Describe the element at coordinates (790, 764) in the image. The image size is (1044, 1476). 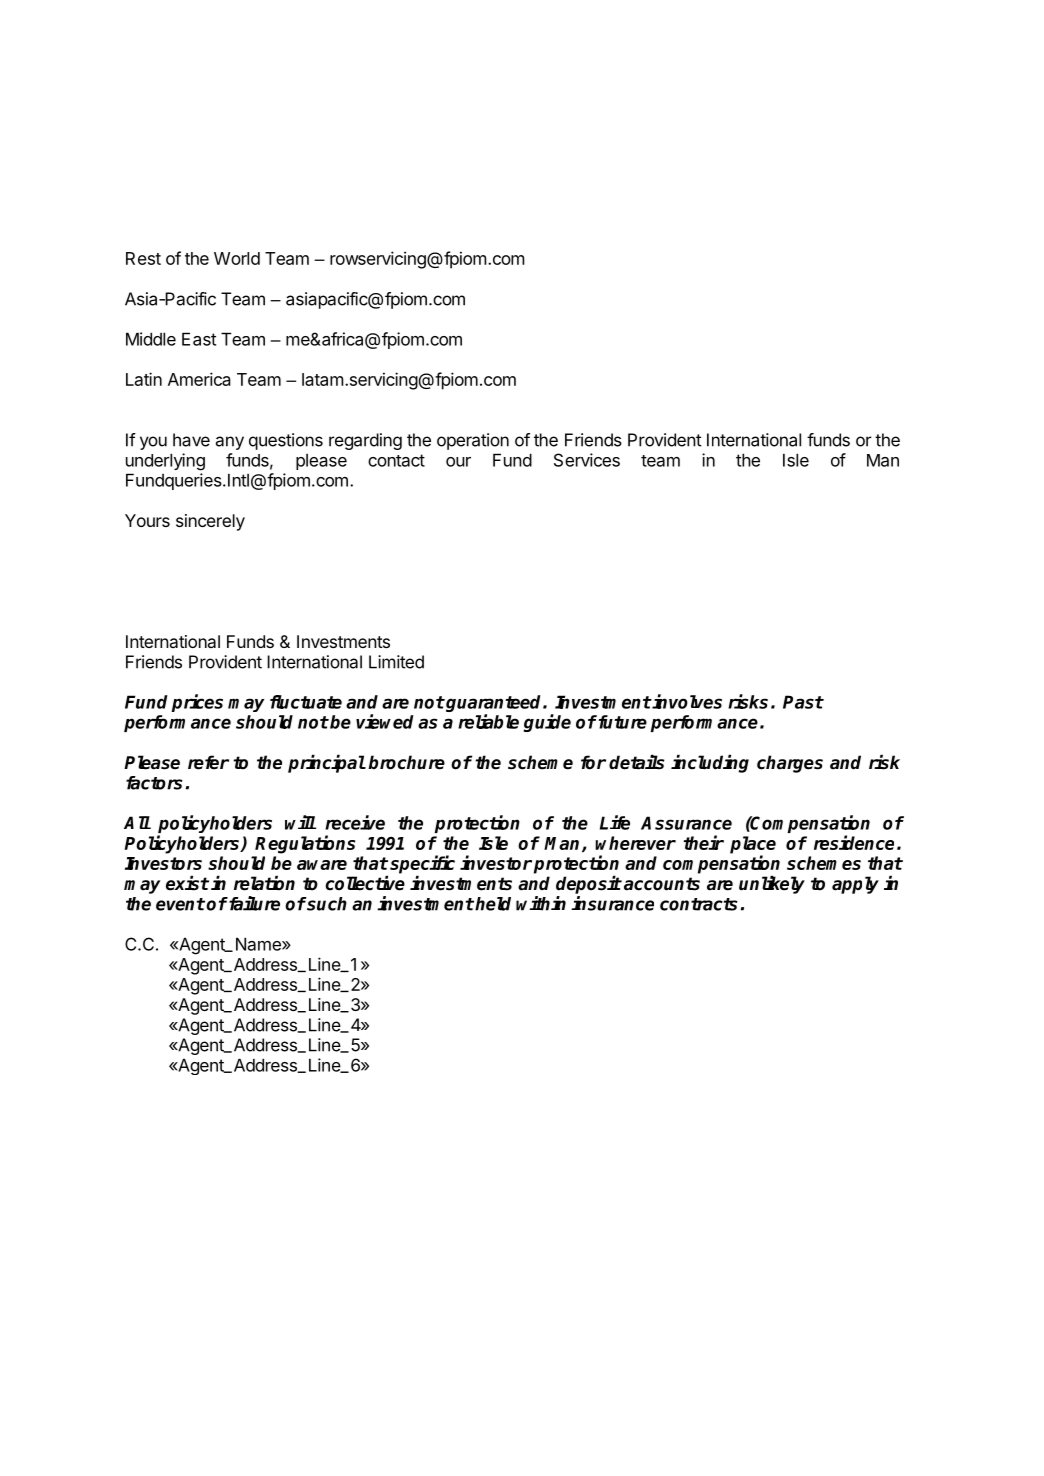
I see `charges` at that location.
